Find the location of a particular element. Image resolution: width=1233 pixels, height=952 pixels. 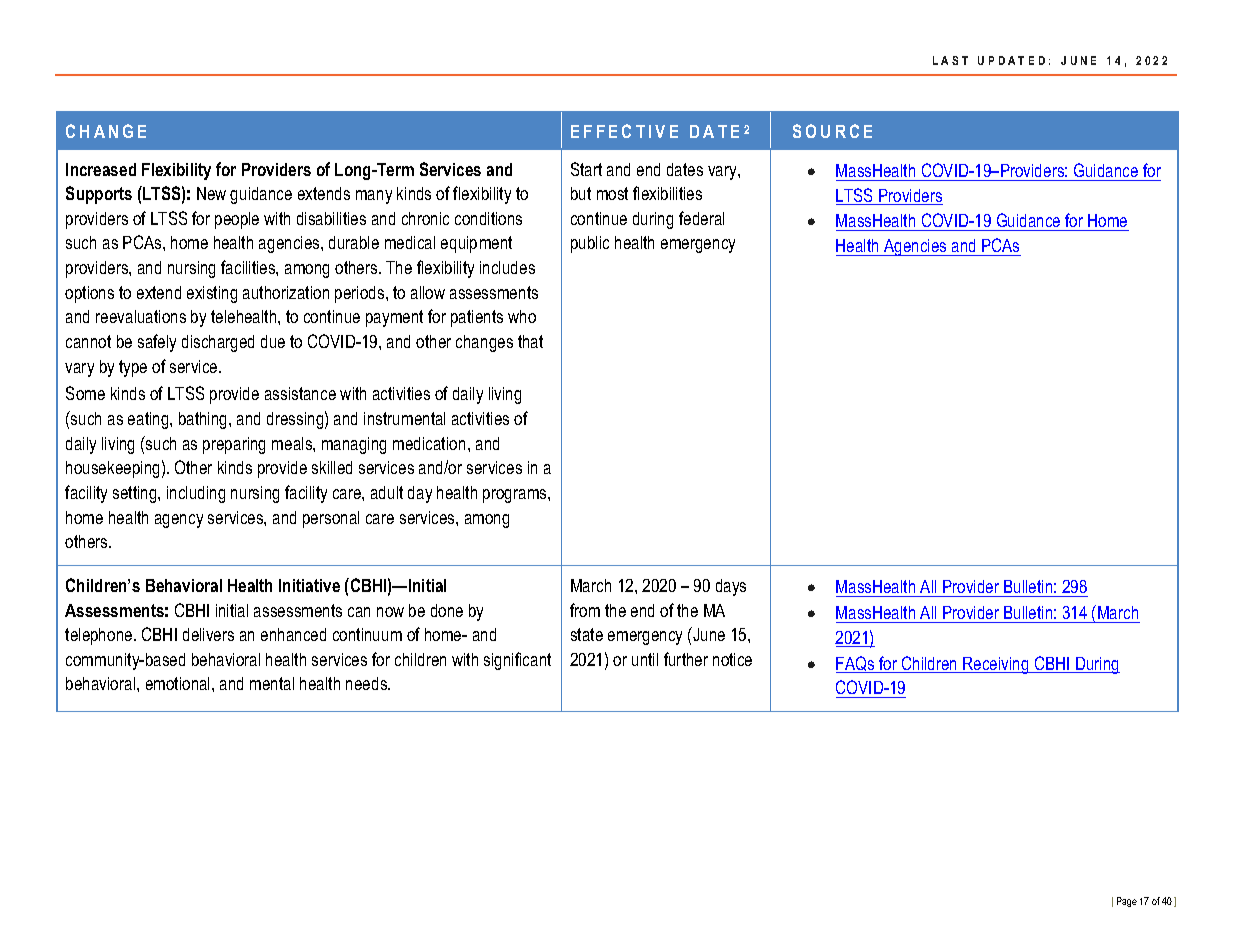

needs is located at coordinates (368, 683).
